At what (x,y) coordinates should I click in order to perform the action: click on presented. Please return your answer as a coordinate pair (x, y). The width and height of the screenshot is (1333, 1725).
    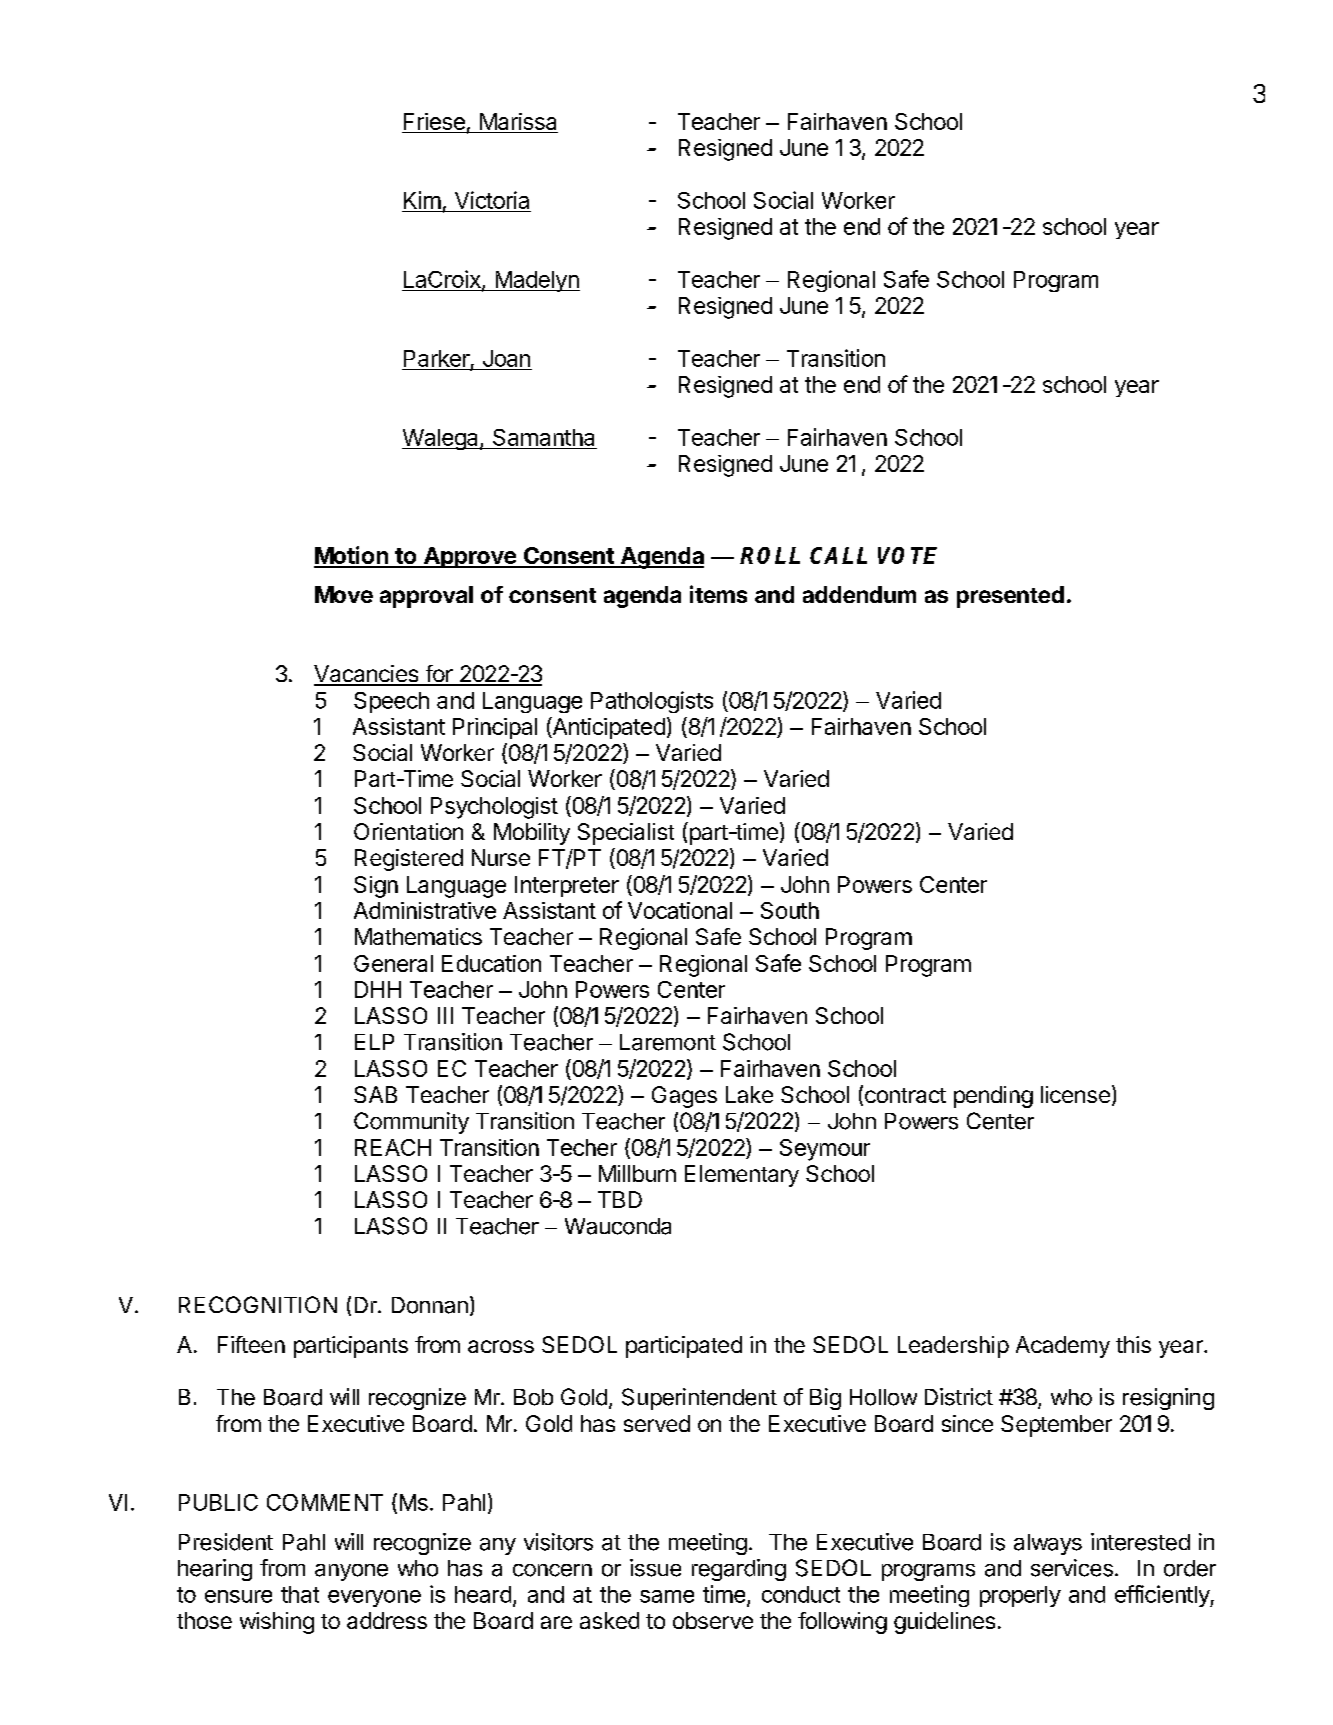
    Looking at the image, I should click on (1010, 597).
